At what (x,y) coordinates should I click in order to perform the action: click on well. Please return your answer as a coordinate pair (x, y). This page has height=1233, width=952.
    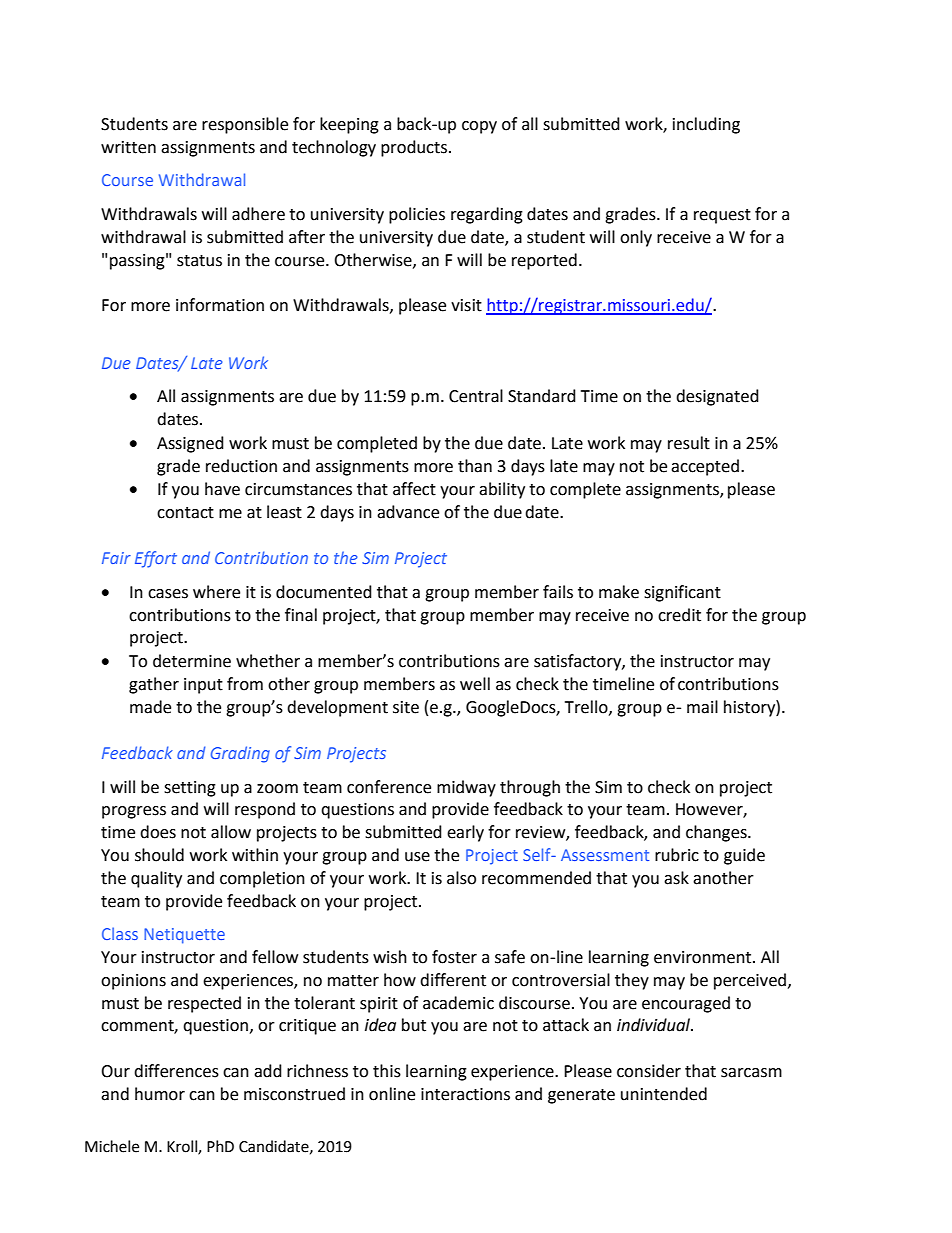
    Looking at the image, I should click on (475, 684).
